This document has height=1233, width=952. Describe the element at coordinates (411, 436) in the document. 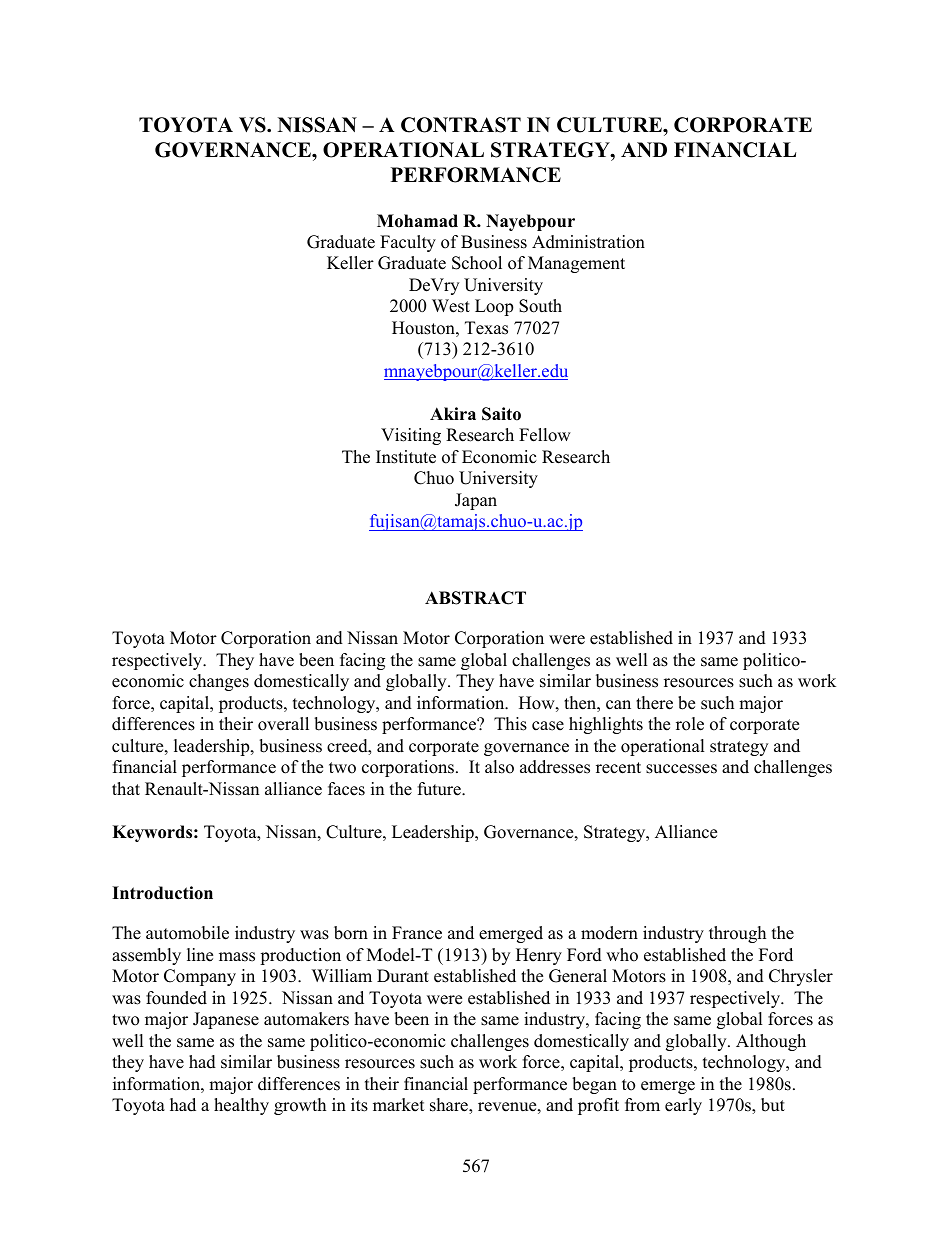

I see `Visiting` at that location.
